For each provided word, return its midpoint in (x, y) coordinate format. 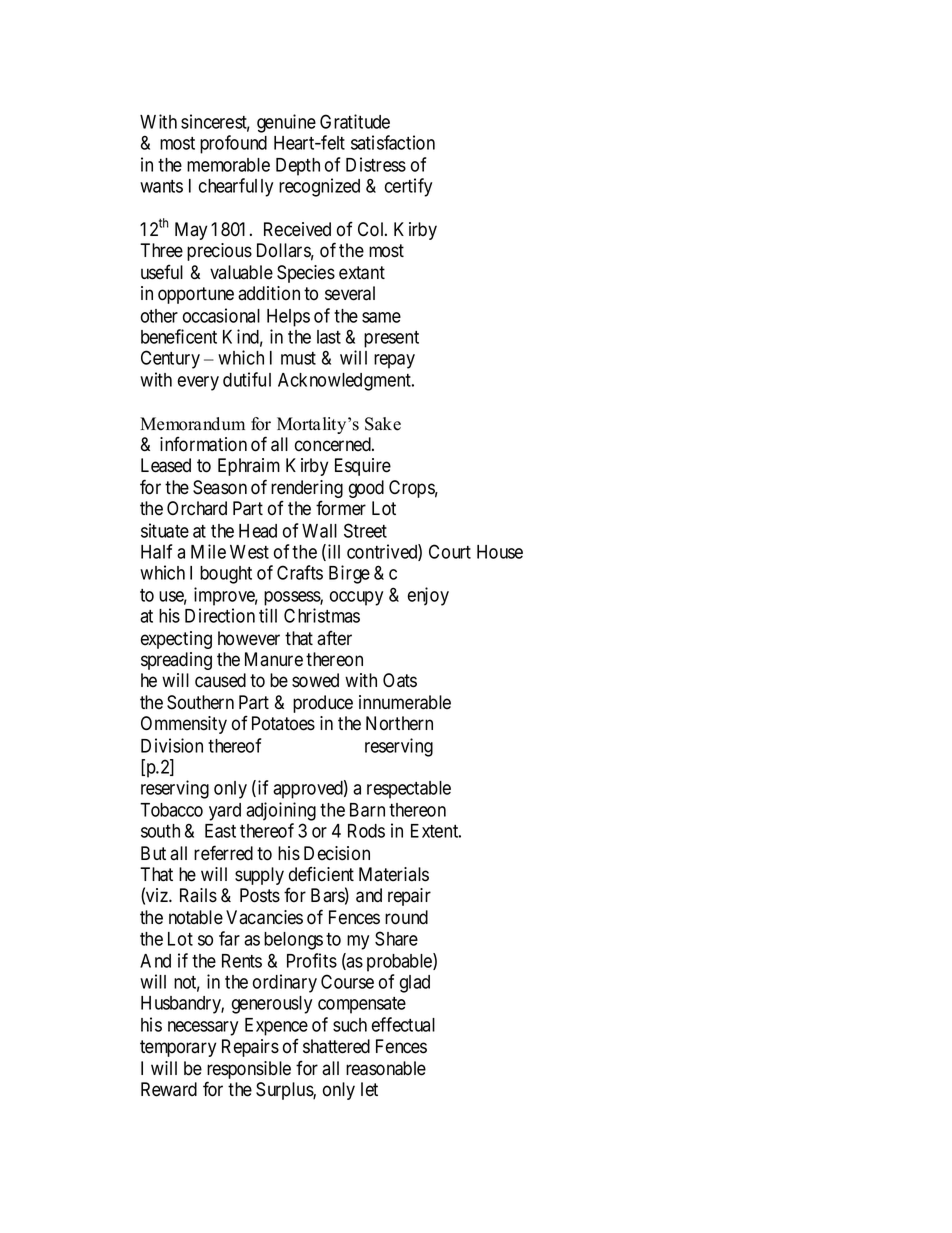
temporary (178, 1048)
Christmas (322, 615)
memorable (228, 165)
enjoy (428, 596)
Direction (220, 615)
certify (408, 187)
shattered (336, 1046)
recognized (319, 187)
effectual (403, 1024)
